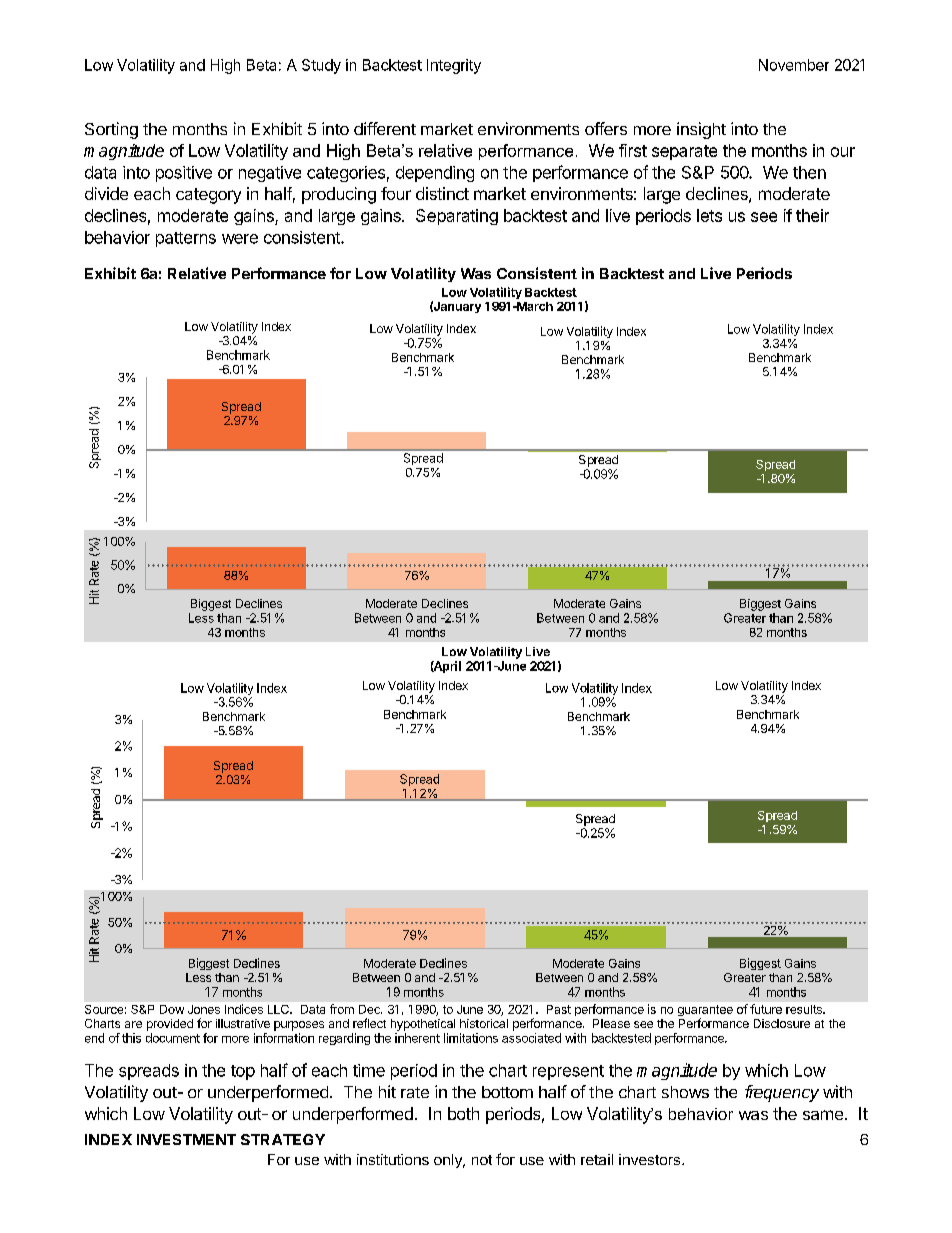  I want to click on Sorting, so click(111, 130).
